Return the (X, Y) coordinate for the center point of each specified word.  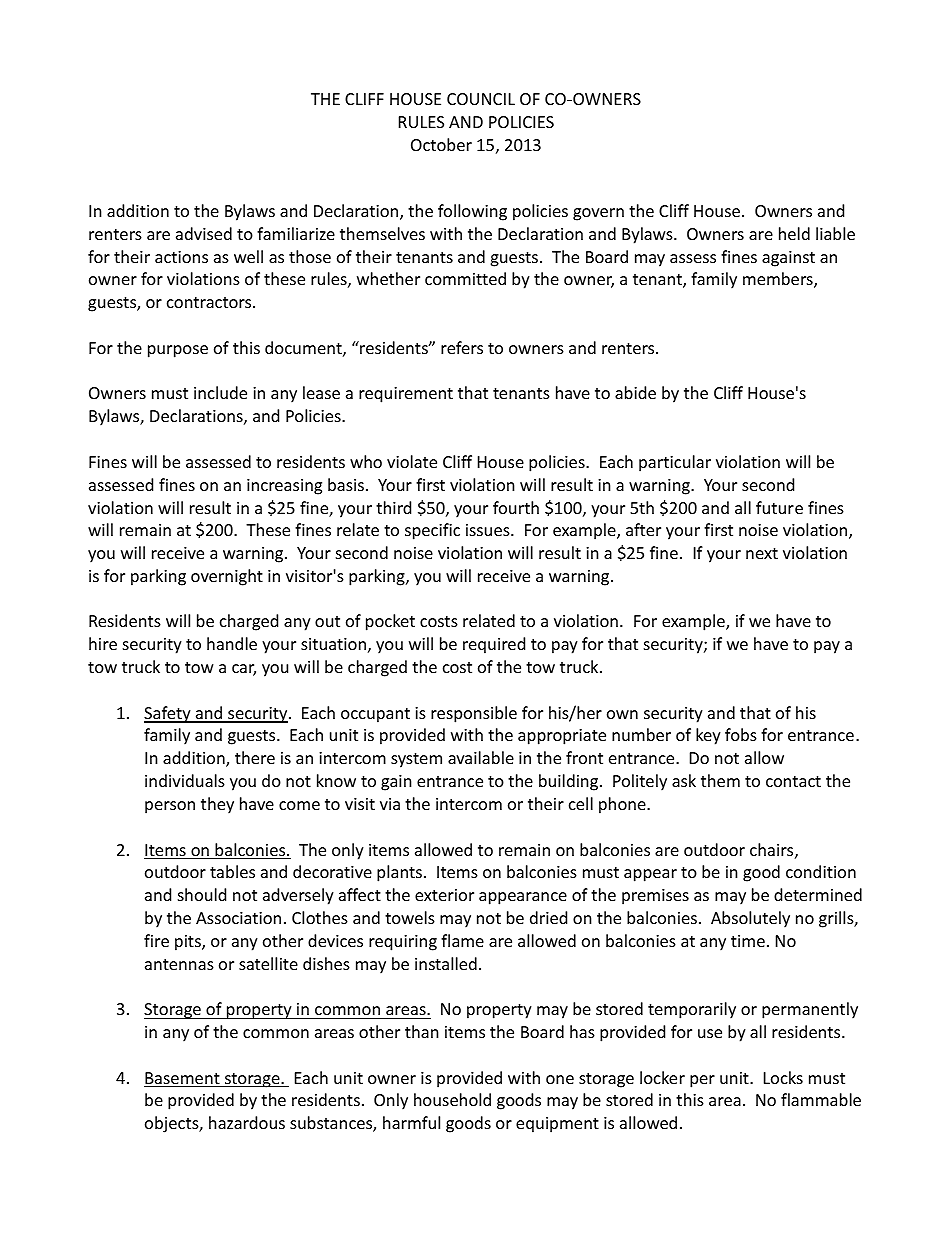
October (441, 144)
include (220, 392)
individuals (185, 780)
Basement (183, 1079)
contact (793, 781)
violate (412, 461)
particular (675, 463)
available (481, 757)
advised (204, 233)
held (794, 233)
